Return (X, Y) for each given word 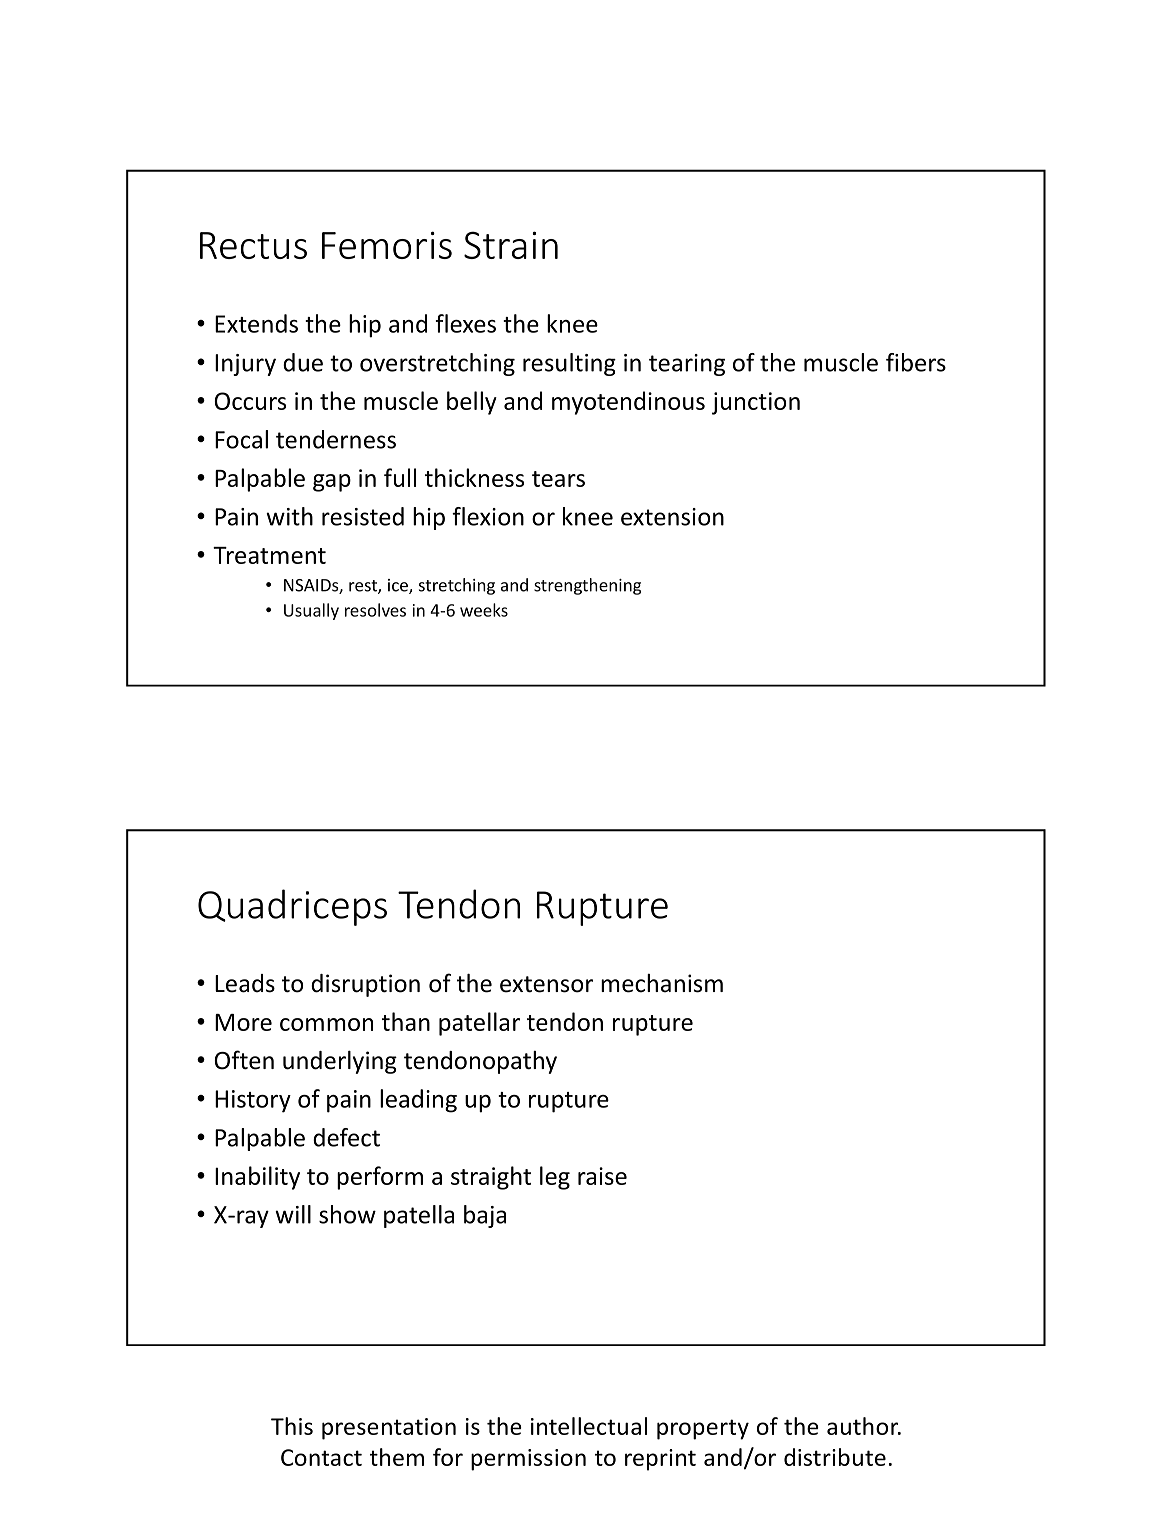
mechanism (662, 983)
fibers (916, 362)
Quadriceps (292, 907)
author (864, 1426)
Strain (511, 245)
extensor (546, 984)
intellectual (589, 1426)
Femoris (387, 245)
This (292, 1426)
